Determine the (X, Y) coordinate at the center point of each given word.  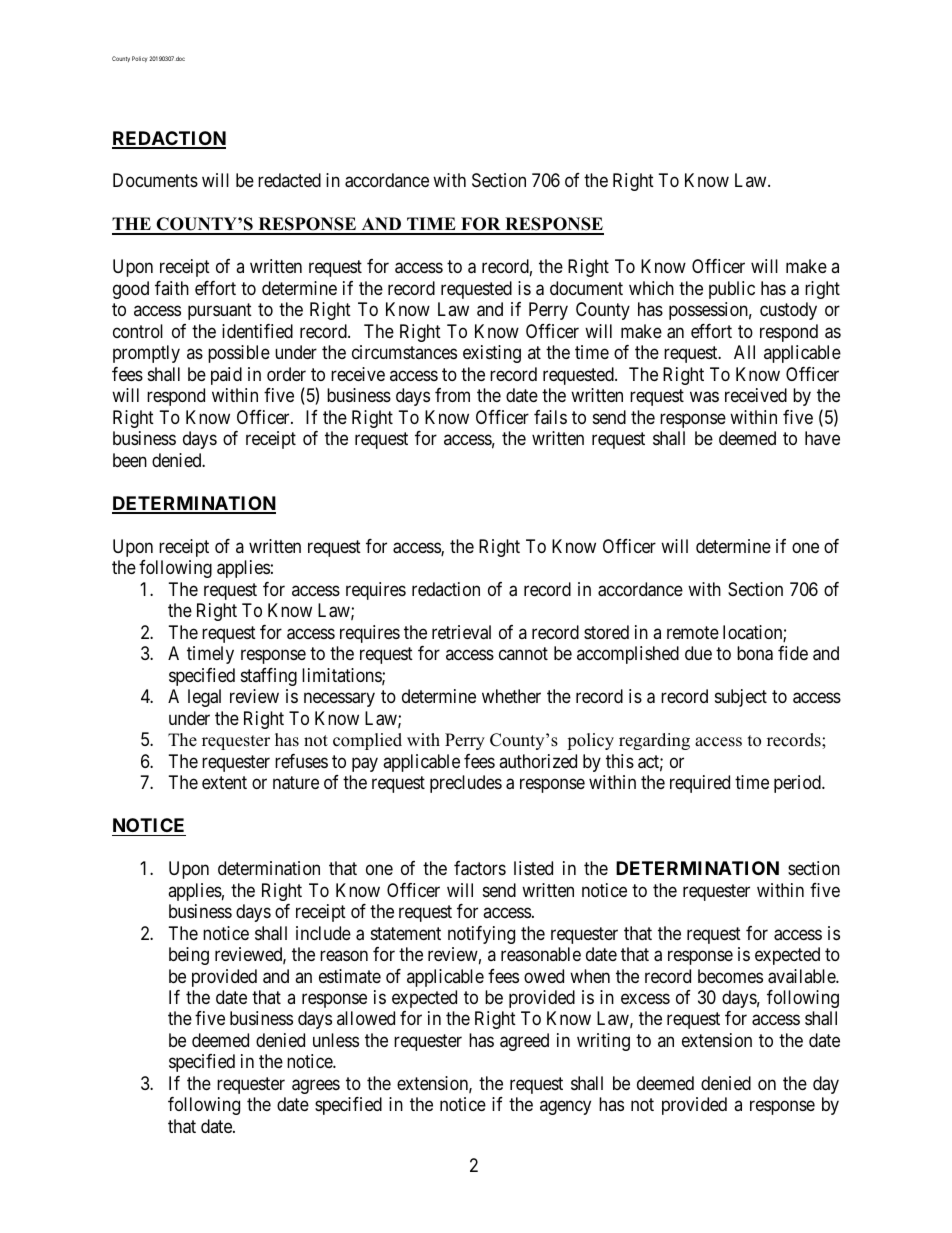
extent (224, 782)
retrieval (461, 632)
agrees (316, 1086)
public (732, 290)
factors (480, 868)
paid (226, 376)
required (700, 784)
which (651, 288)
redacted (289, 180)
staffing (269, 677)
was (704, 397)
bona (755, 653)
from (452, 395)
